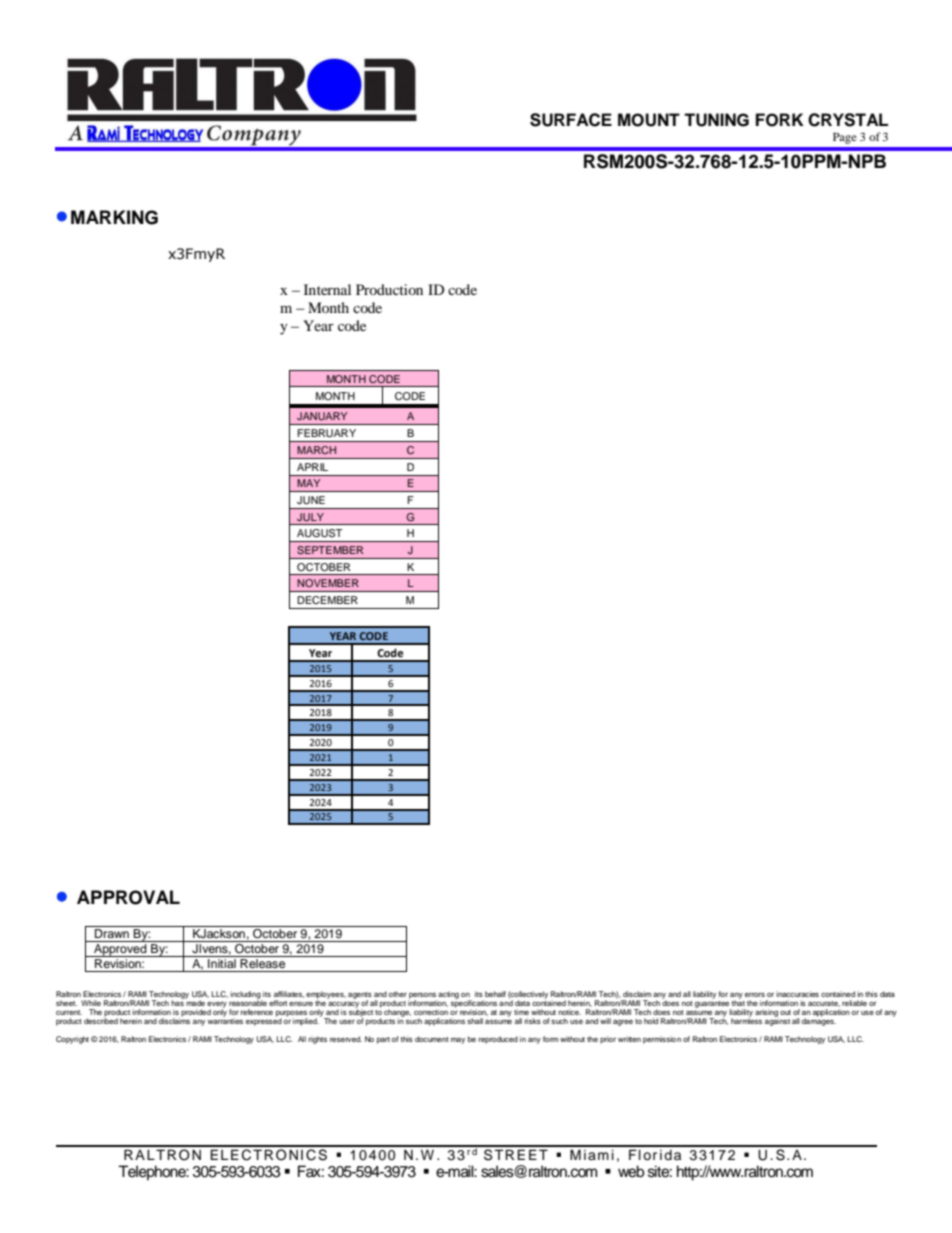  Describe the element at coordinates (797, 994) in the screenshot. I see `inaccuracies` at that location.
